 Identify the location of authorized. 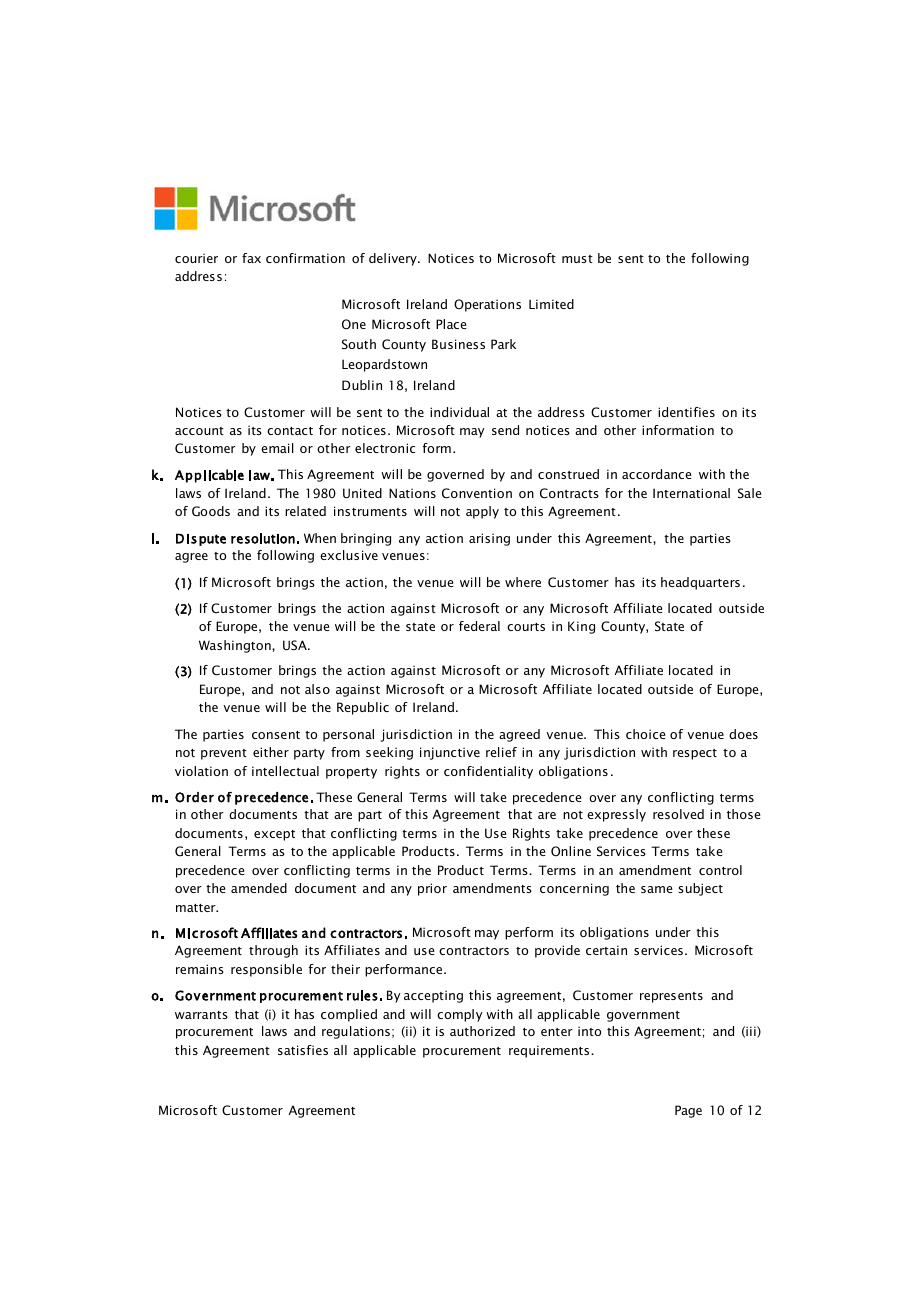
(482, 1031).
